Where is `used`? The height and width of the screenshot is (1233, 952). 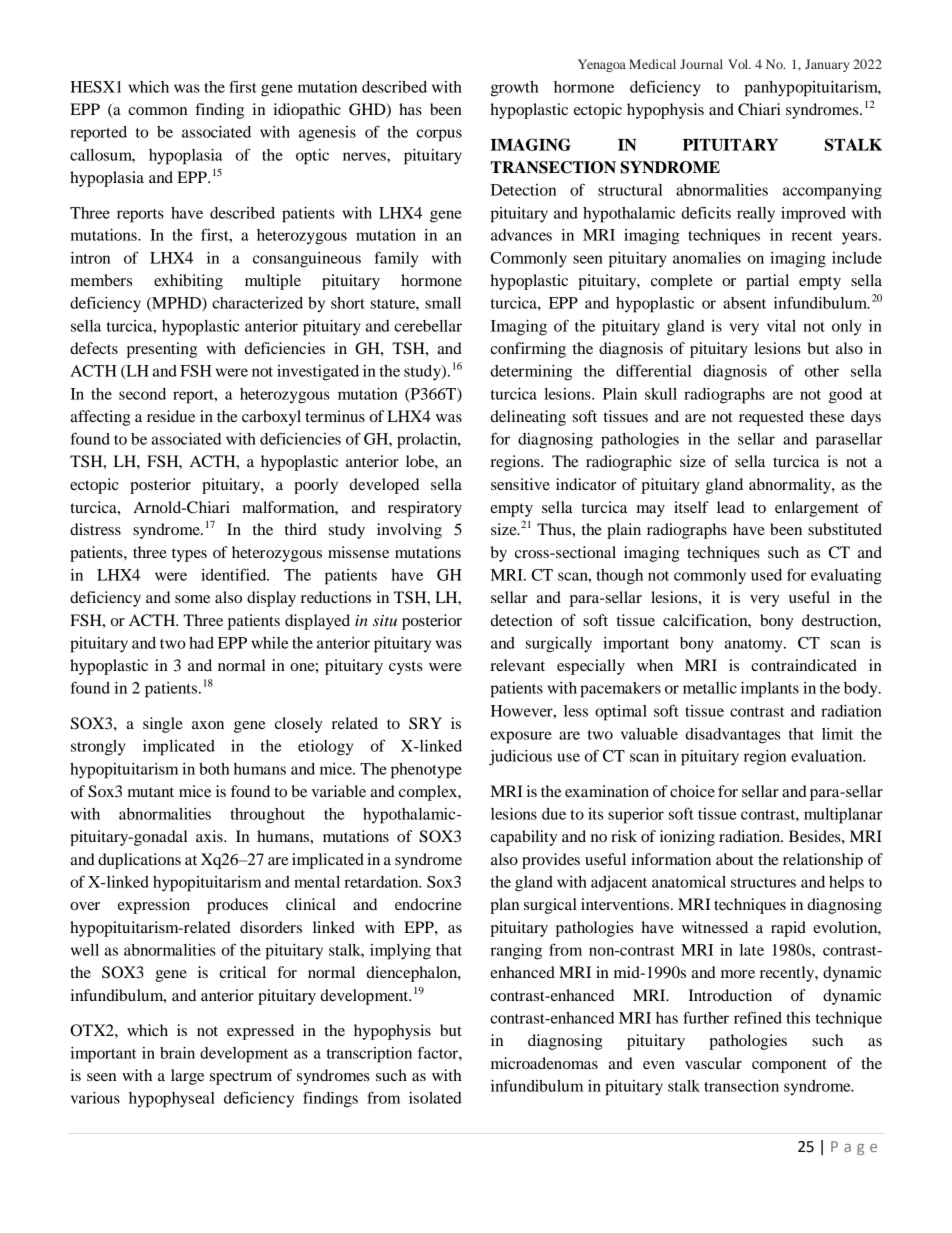 used is located at coordinates (766, 575).
